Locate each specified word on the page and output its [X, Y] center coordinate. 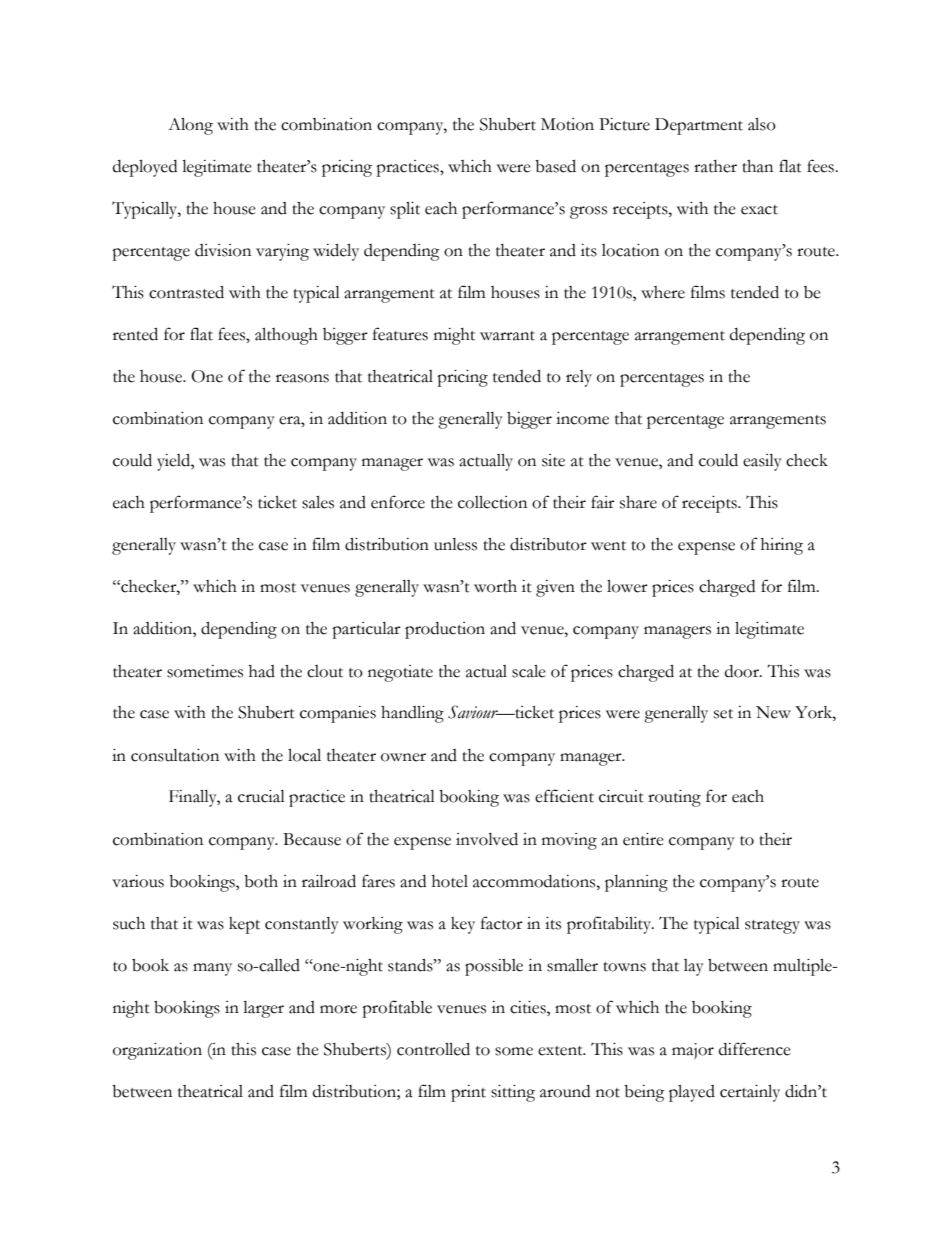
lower [627, 586]
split [405, 210]
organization [157, 1051]
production [445, 630]
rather [715, 166]
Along [190, 126]
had [262, 671]
